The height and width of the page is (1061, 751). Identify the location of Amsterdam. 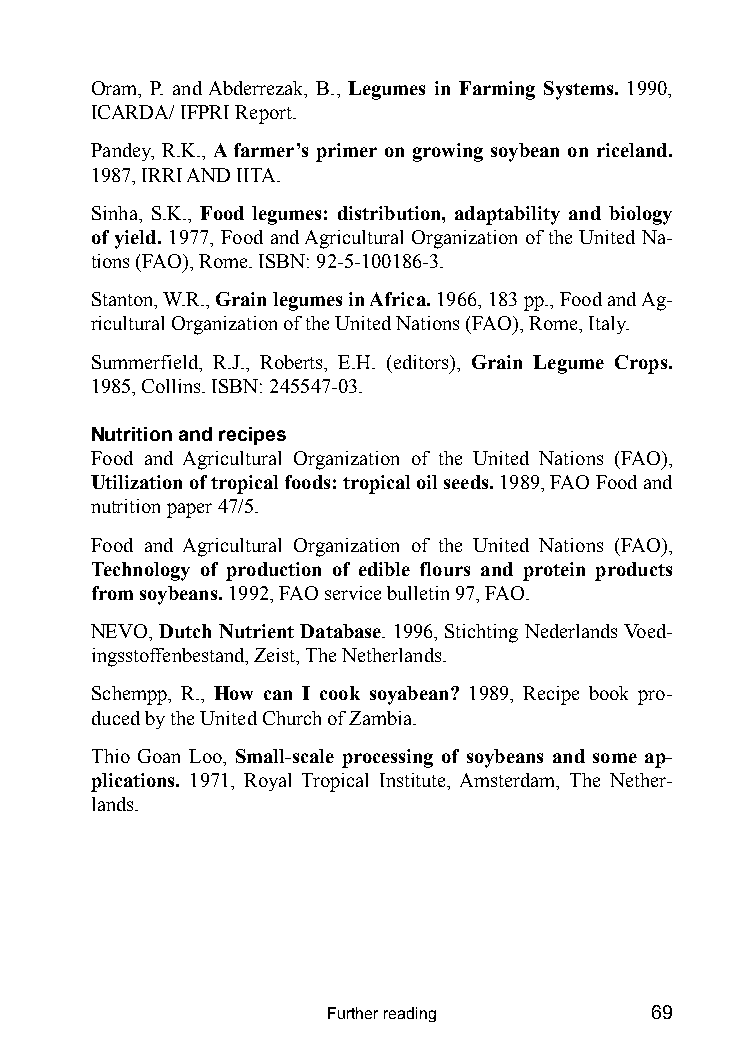
(509, 781).
